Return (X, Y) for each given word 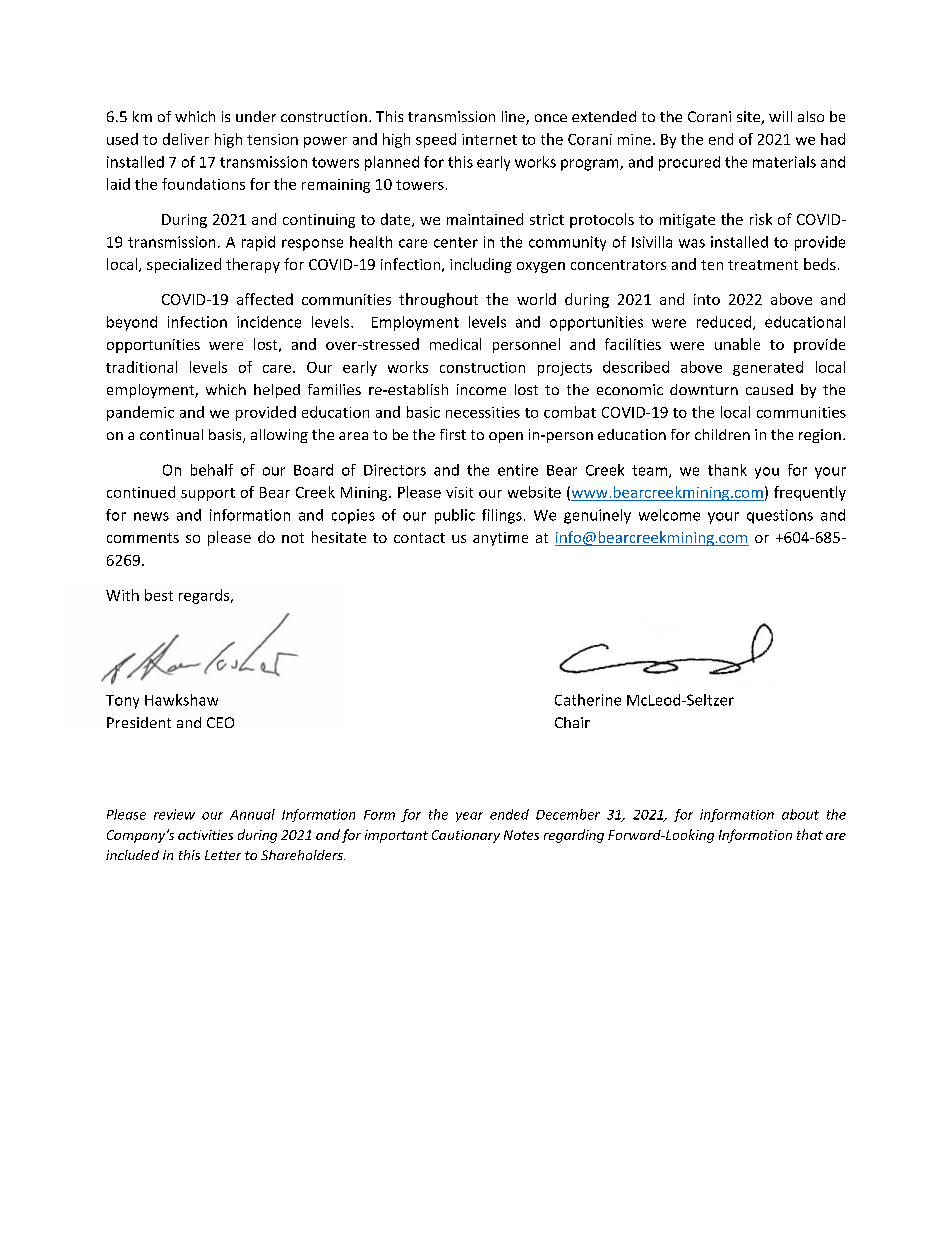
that (810, 834)
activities (205, 835)
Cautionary (466, 836)
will (780, 116)
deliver (186, 139)
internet (489, 139)
